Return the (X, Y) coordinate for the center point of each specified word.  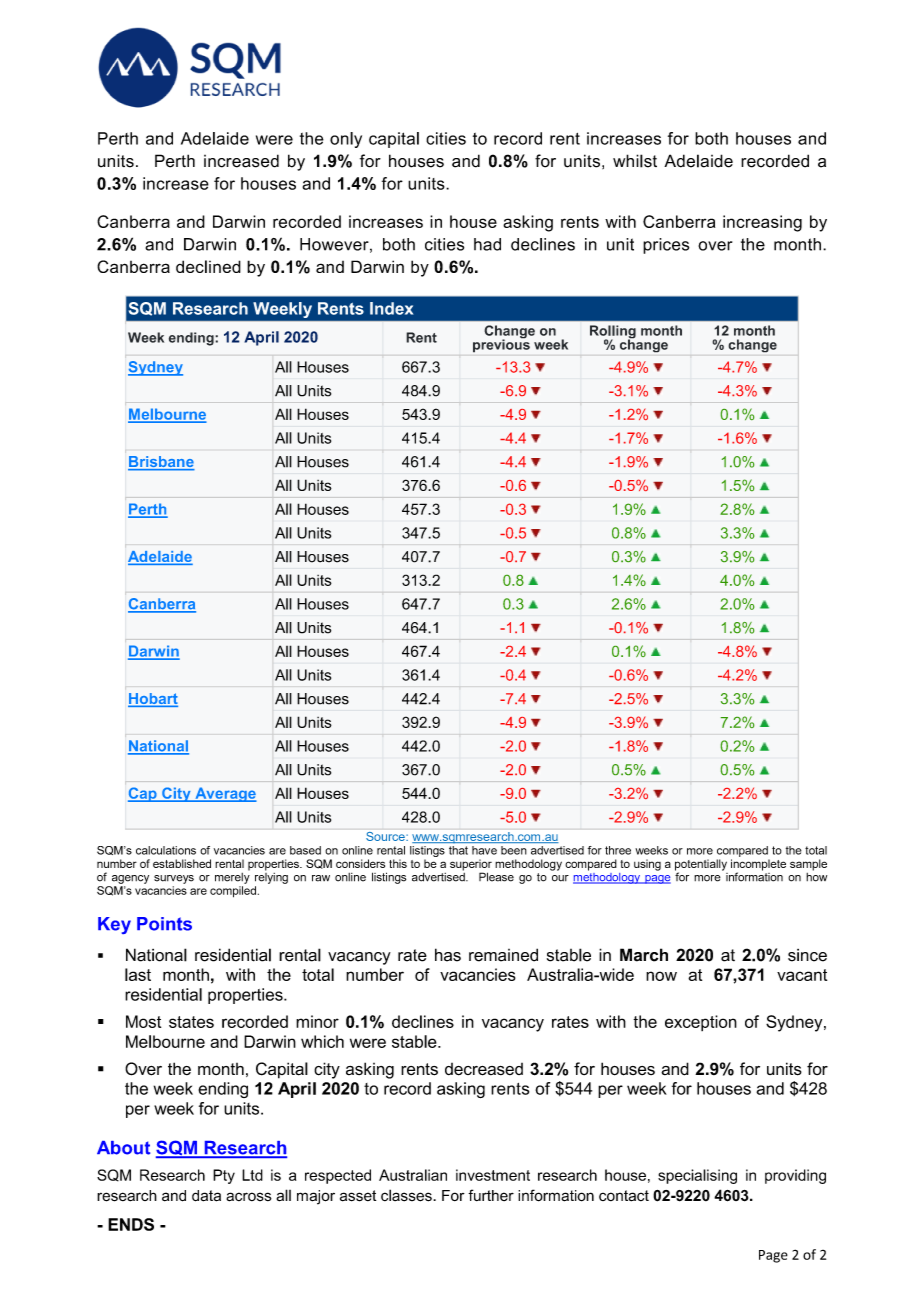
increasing (762, 223)
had (487, 244)
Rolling (613, 333)
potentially (701, 866)
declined (208, 266)
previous (501, 345)
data (206, 1196)
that (458, 850)
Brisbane (161, 463)
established (182, 863)
